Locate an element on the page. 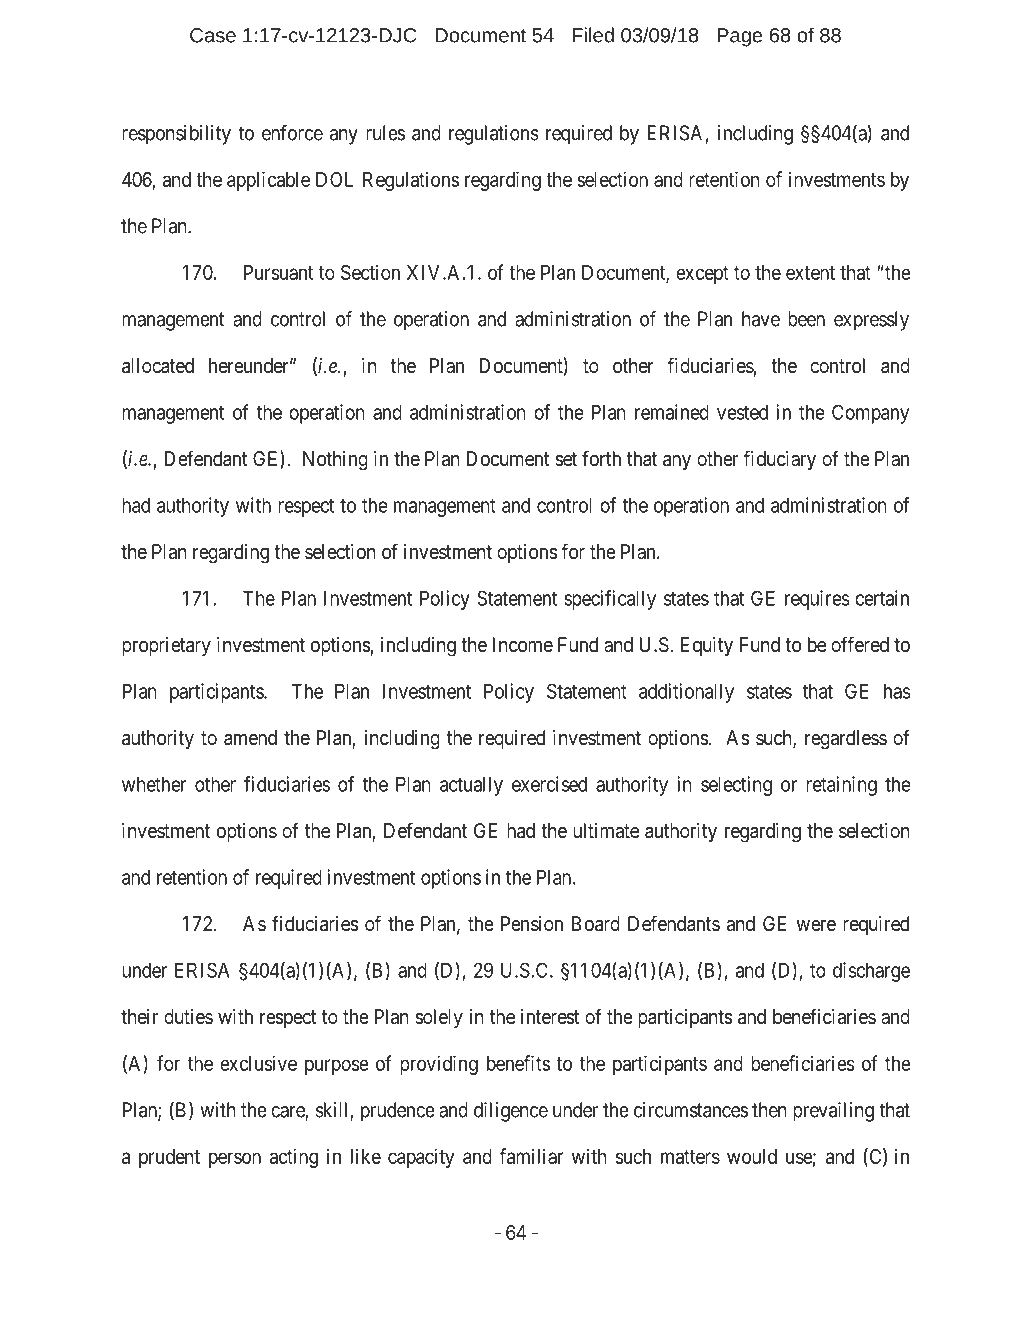  were is located at coordinates (816, 925).
